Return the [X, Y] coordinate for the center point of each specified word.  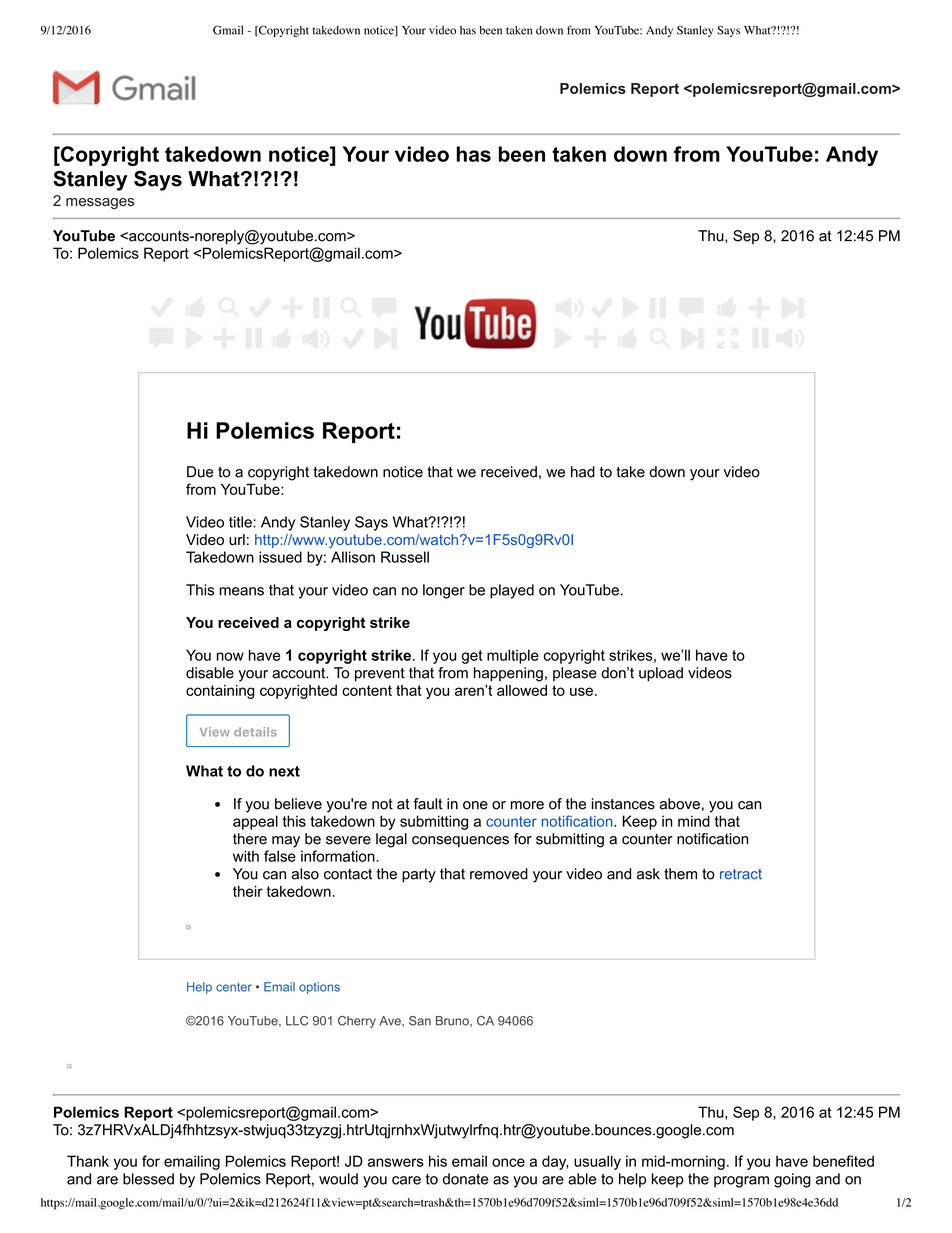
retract [741, 874]
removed [499, 874]
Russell [405, 557]
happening [508, 674]
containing [220, 692]
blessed [148, 1179]
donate [465, 1179]
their [248, 891]
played [512, 591]
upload [661, 674]
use [581, 691]
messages [100, 204]
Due [200, 472]
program [741, 1182]
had [583, 472]
